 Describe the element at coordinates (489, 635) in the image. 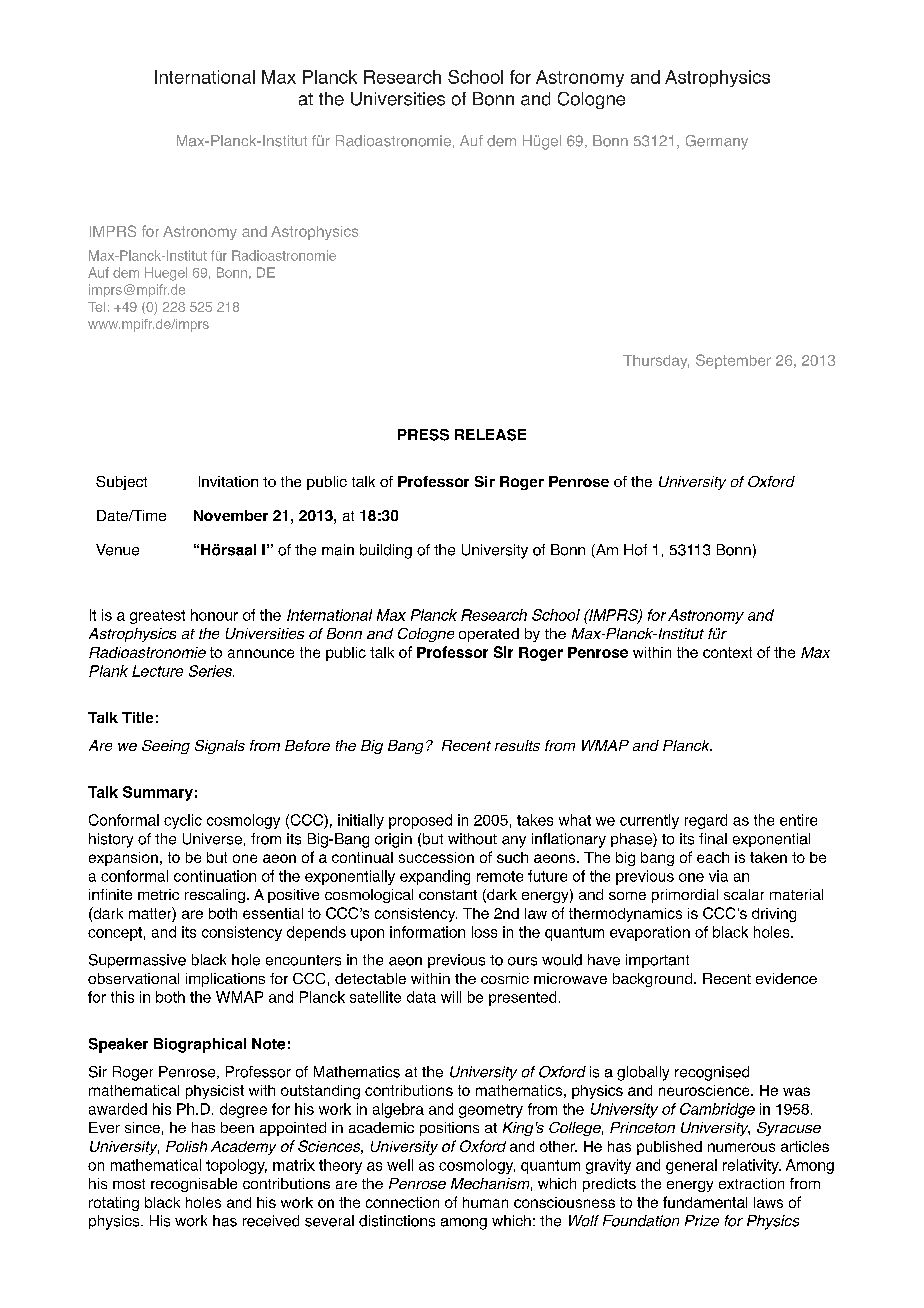

I see `operated` at that location.
